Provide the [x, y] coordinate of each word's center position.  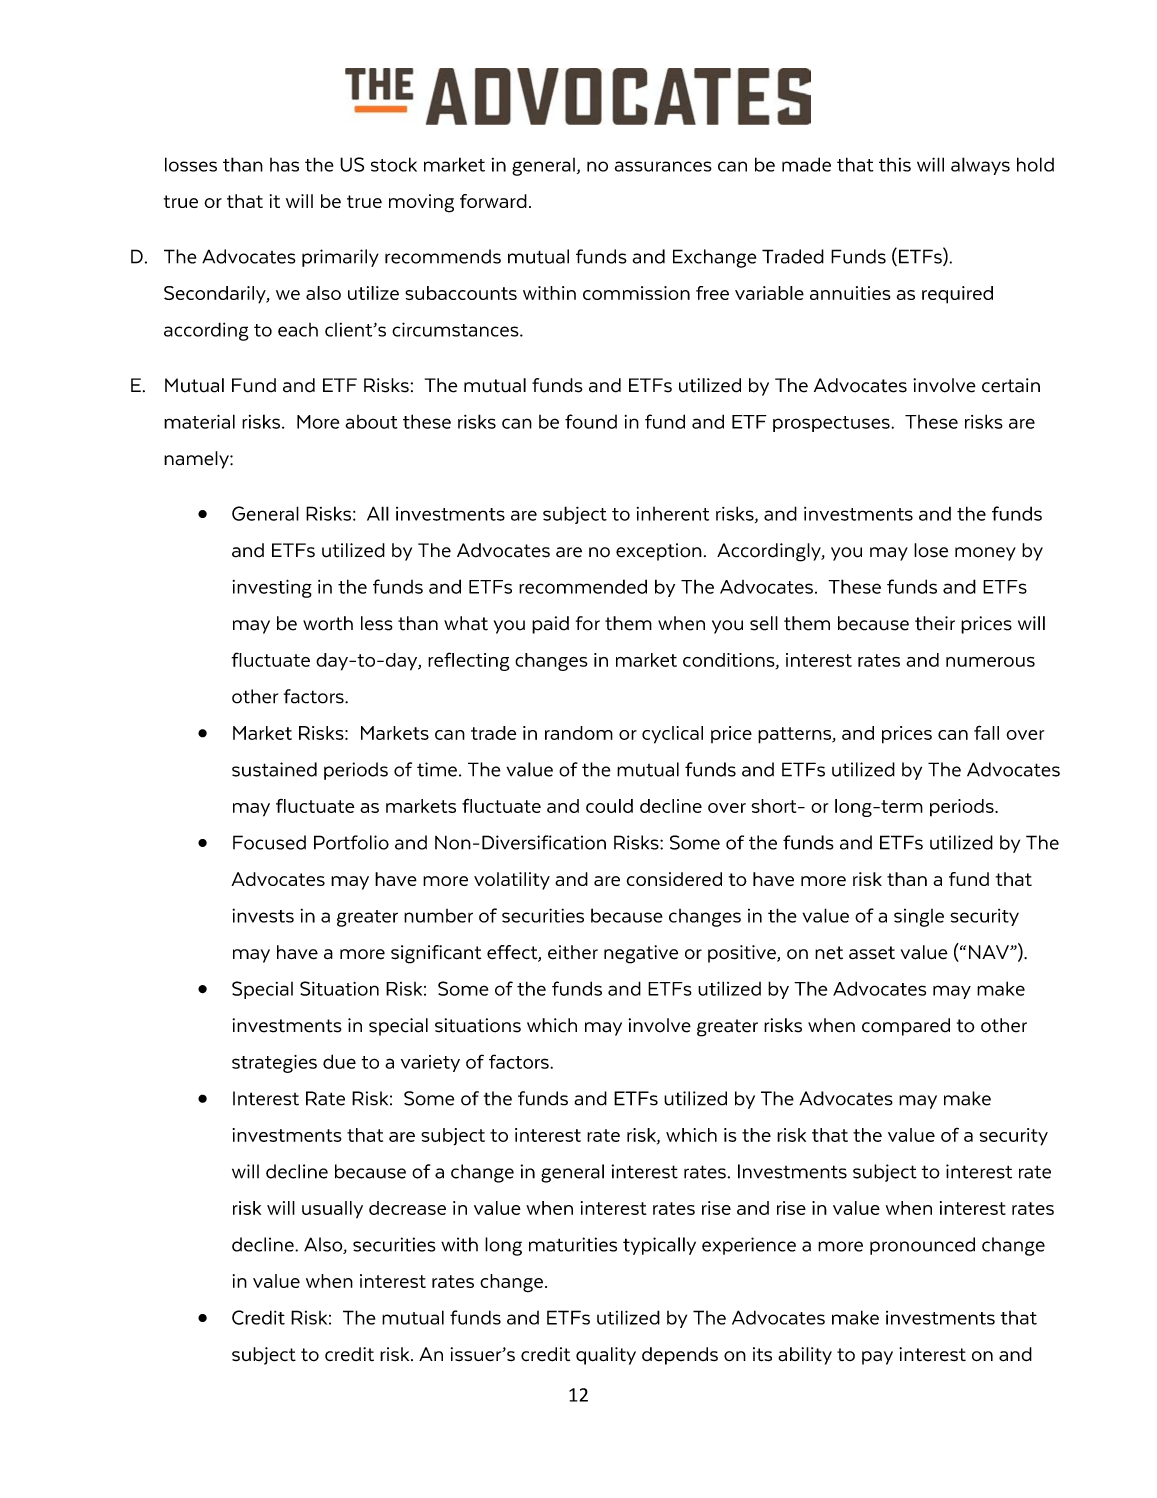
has [284, 165]
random [579, 733]
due [339, 1061]
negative [641, 954]
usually [332, 1210]
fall [986, 732]
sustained [274, 769]
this [895, 164]
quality [606, 1356]
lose [931, 550]
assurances [663, 166]
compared [906, 1027]
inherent [673, 514]
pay [877, 1358]
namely [197, 460]
